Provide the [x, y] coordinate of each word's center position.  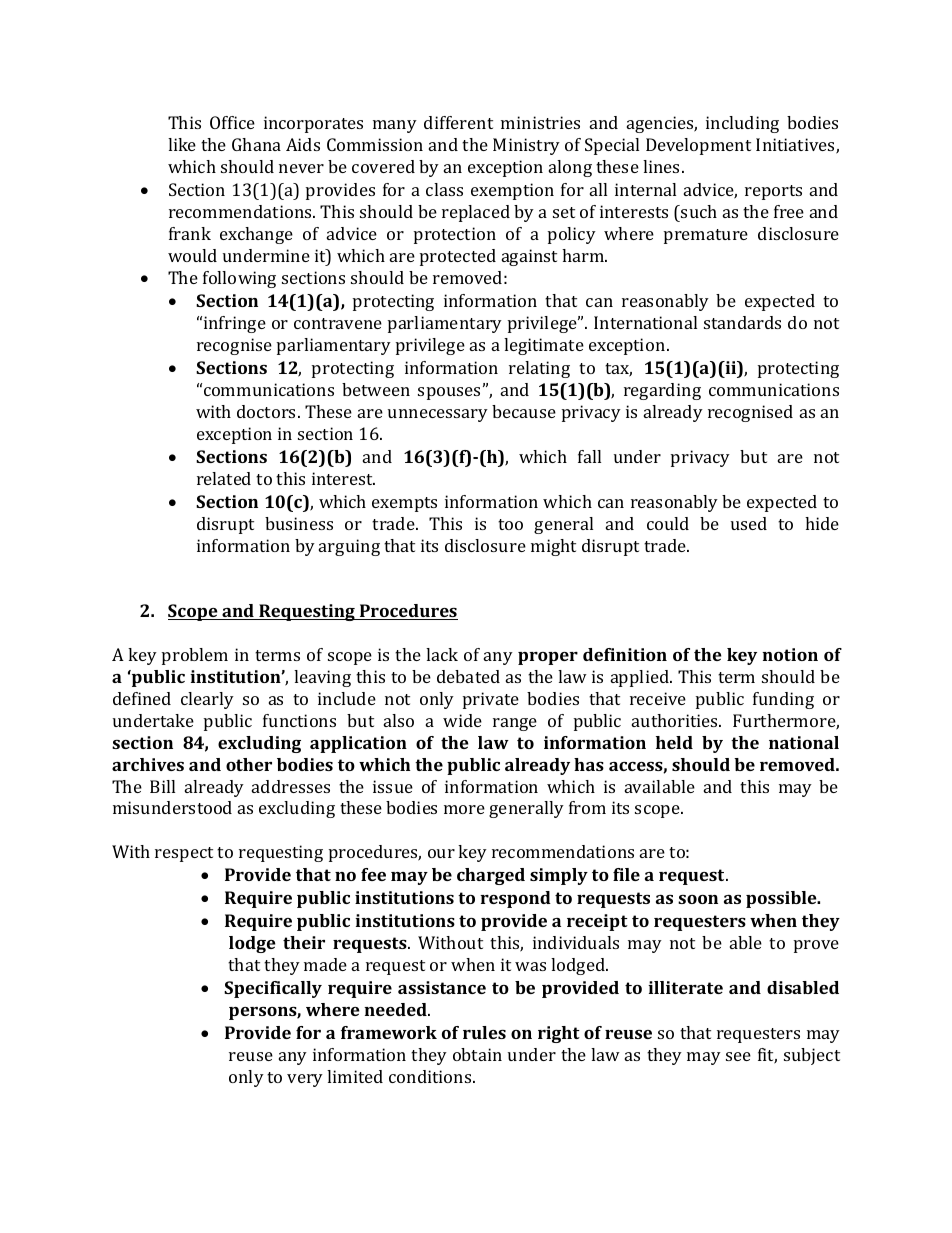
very [305, 1080]
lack [442, 654]
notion [790, 654]
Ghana [256, 144]
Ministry [526, 146]
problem [195, 656]
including [742, 124]
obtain [477, 1054]
